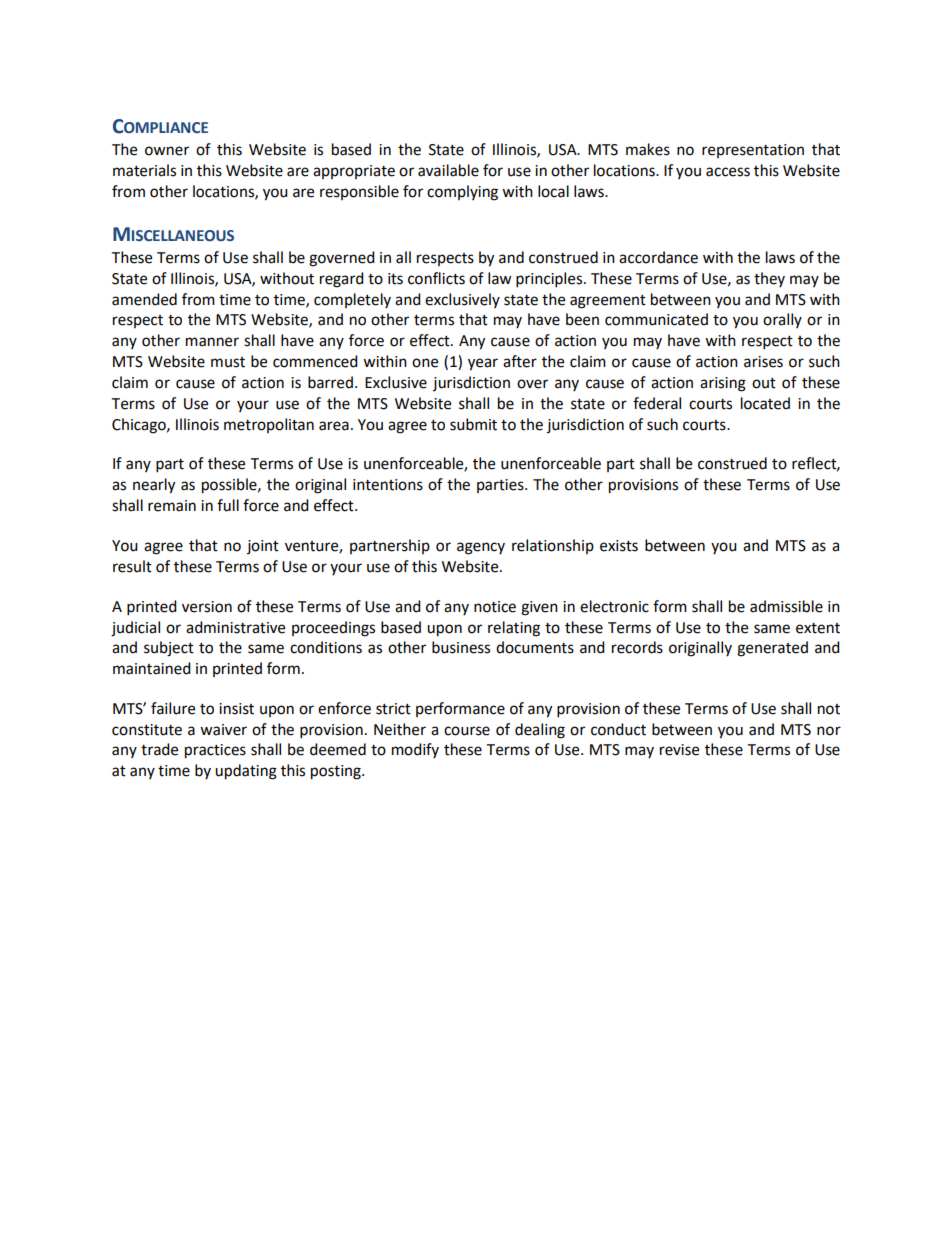 This page has width=952, height=1233. Describe the element at coordinates (215, 751) in the page. I see `practices` at that location.
